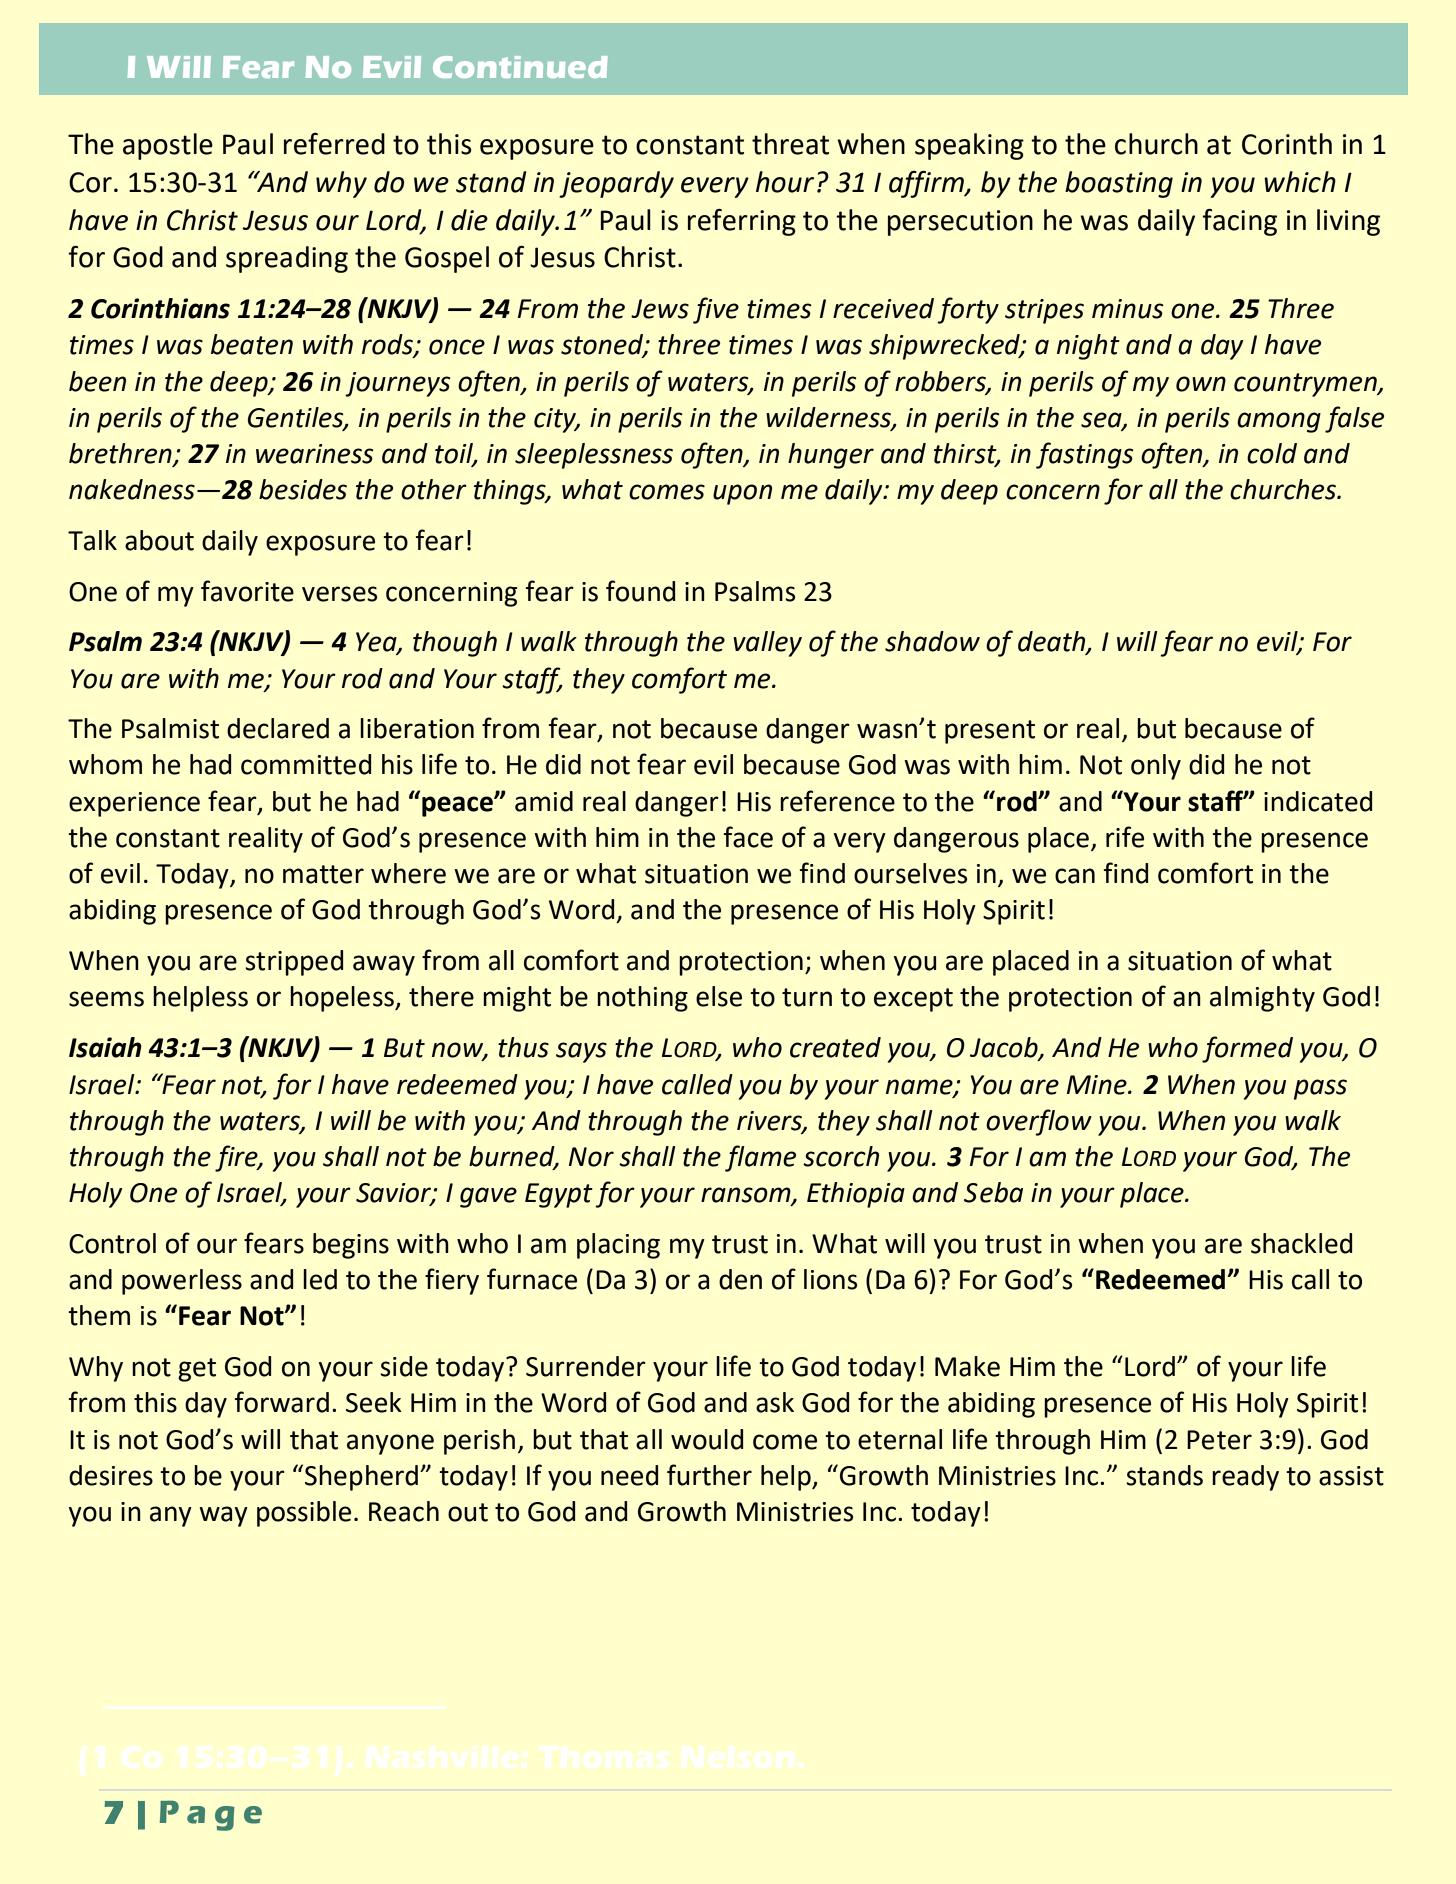 The width and height of the screenshot is (1456, 1884). What do you see at coordinates (640, 591) in the screenshot?
I see `found` at bounding box center [640, 591].
